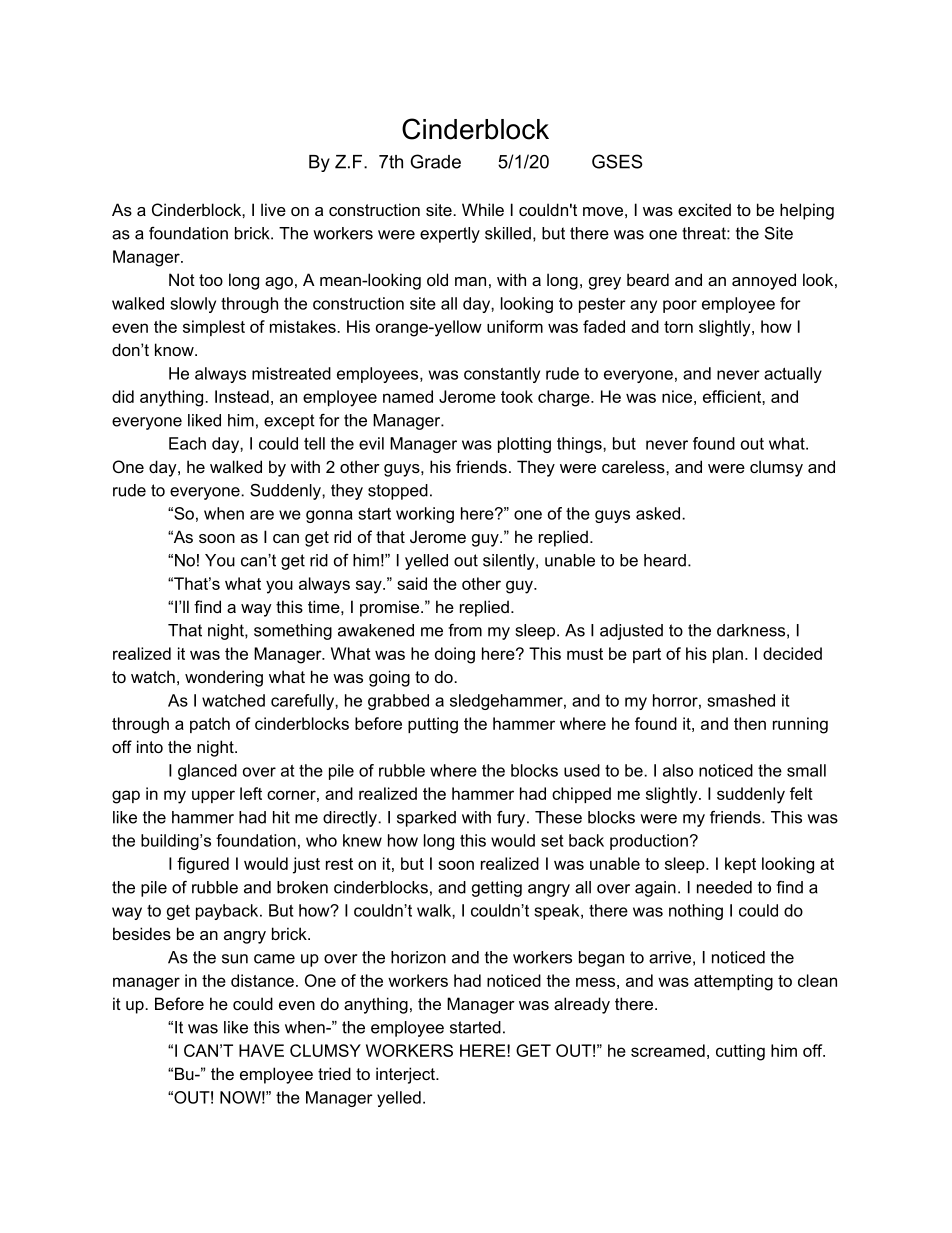 Image resolution: width=952 pixels, height=1233 pixels. What do you see at coordinates (293, 632) in the screenshot?
I see `something` at bounding box center [293, 632].
